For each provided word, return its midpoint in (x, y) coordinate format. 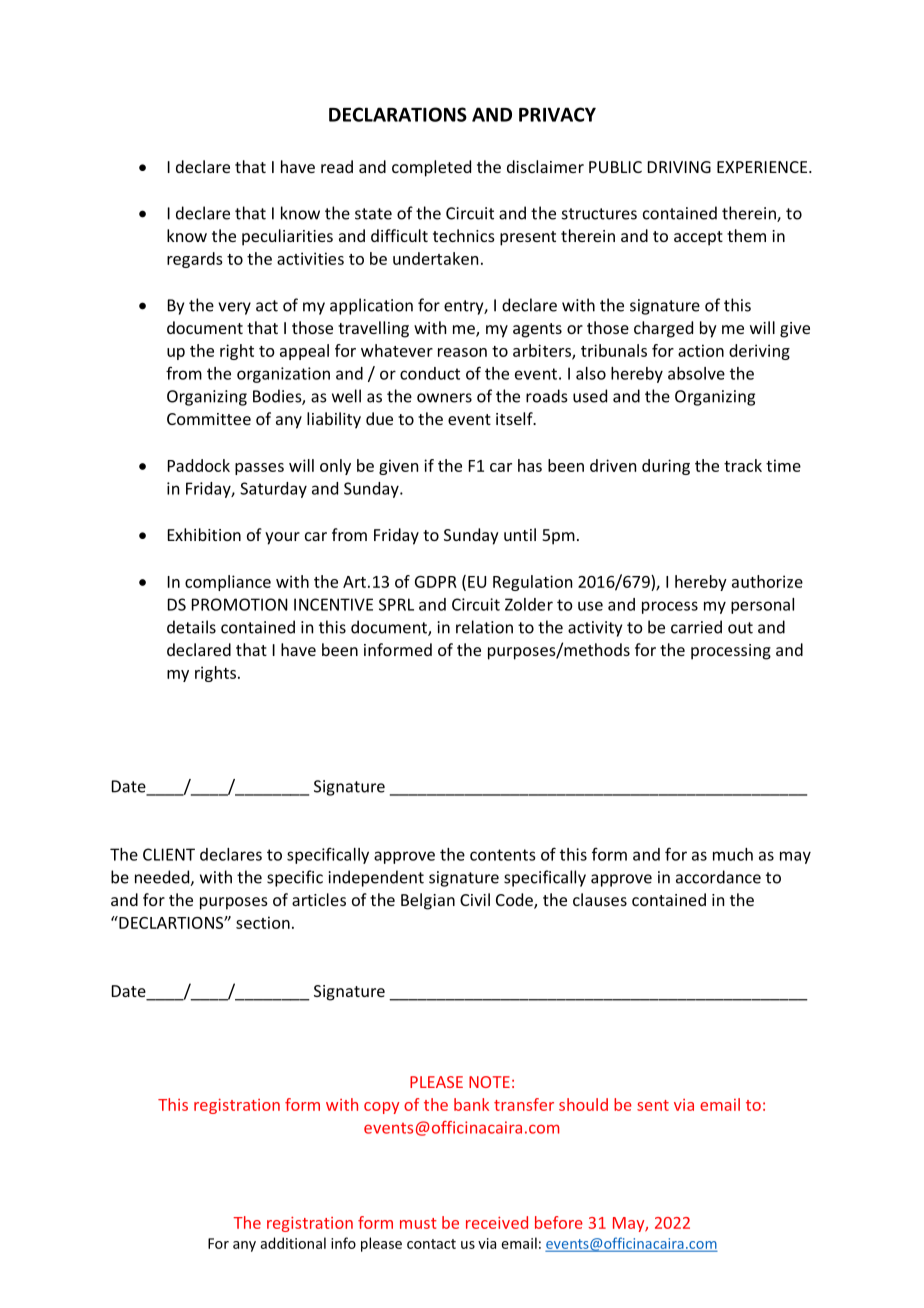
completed (431, 168)
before (559, 1222)
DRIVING (679, 167)
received (497, 1222)
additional (293, 1243)
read (337, 166)
